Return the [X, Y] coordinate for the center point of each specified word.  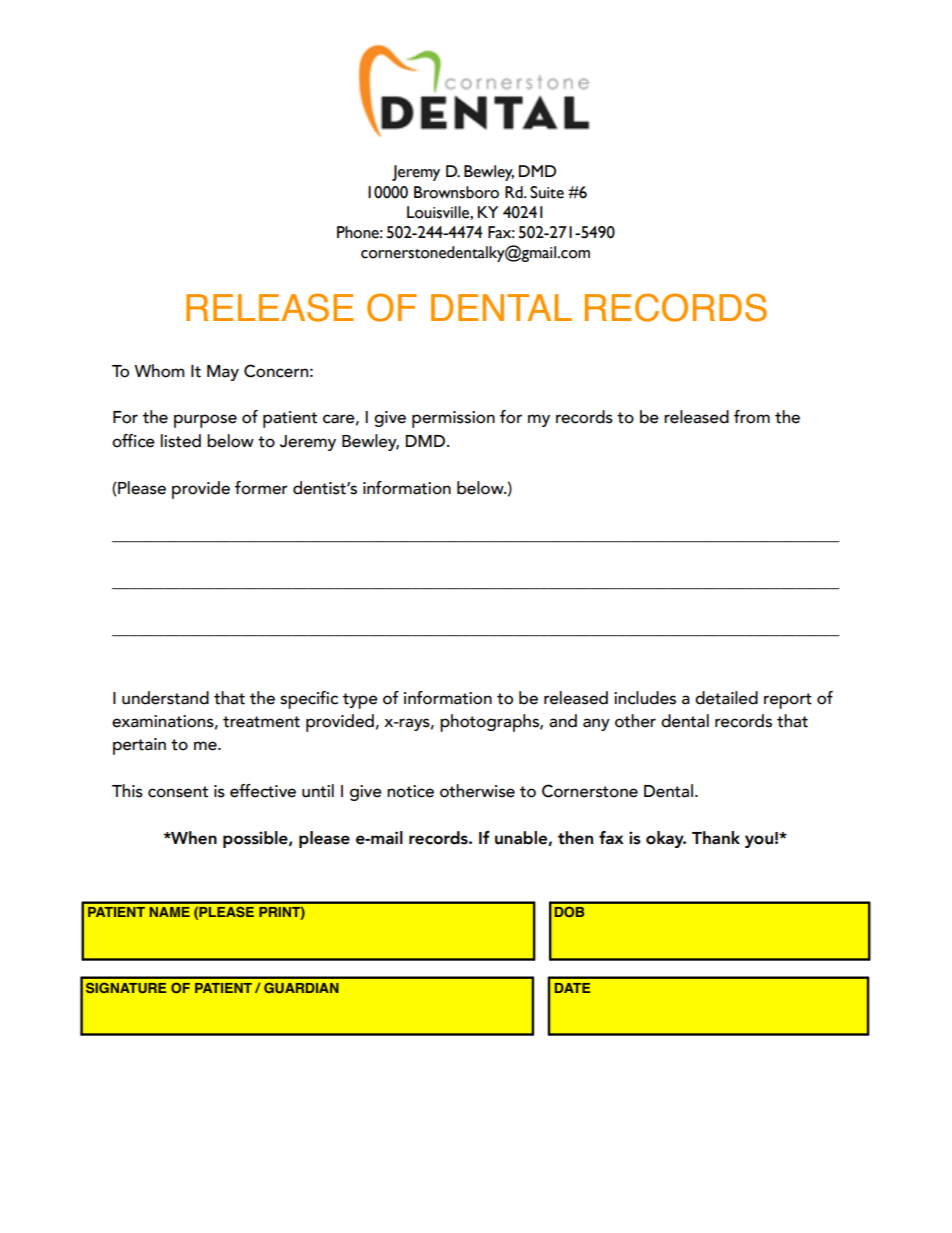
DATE [573, 988]
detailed [726, 698]
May [223, 373]
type [360, 701]
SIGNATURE [126, 987]
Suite [547, 192]
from [752, 417]
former [261, 488]
